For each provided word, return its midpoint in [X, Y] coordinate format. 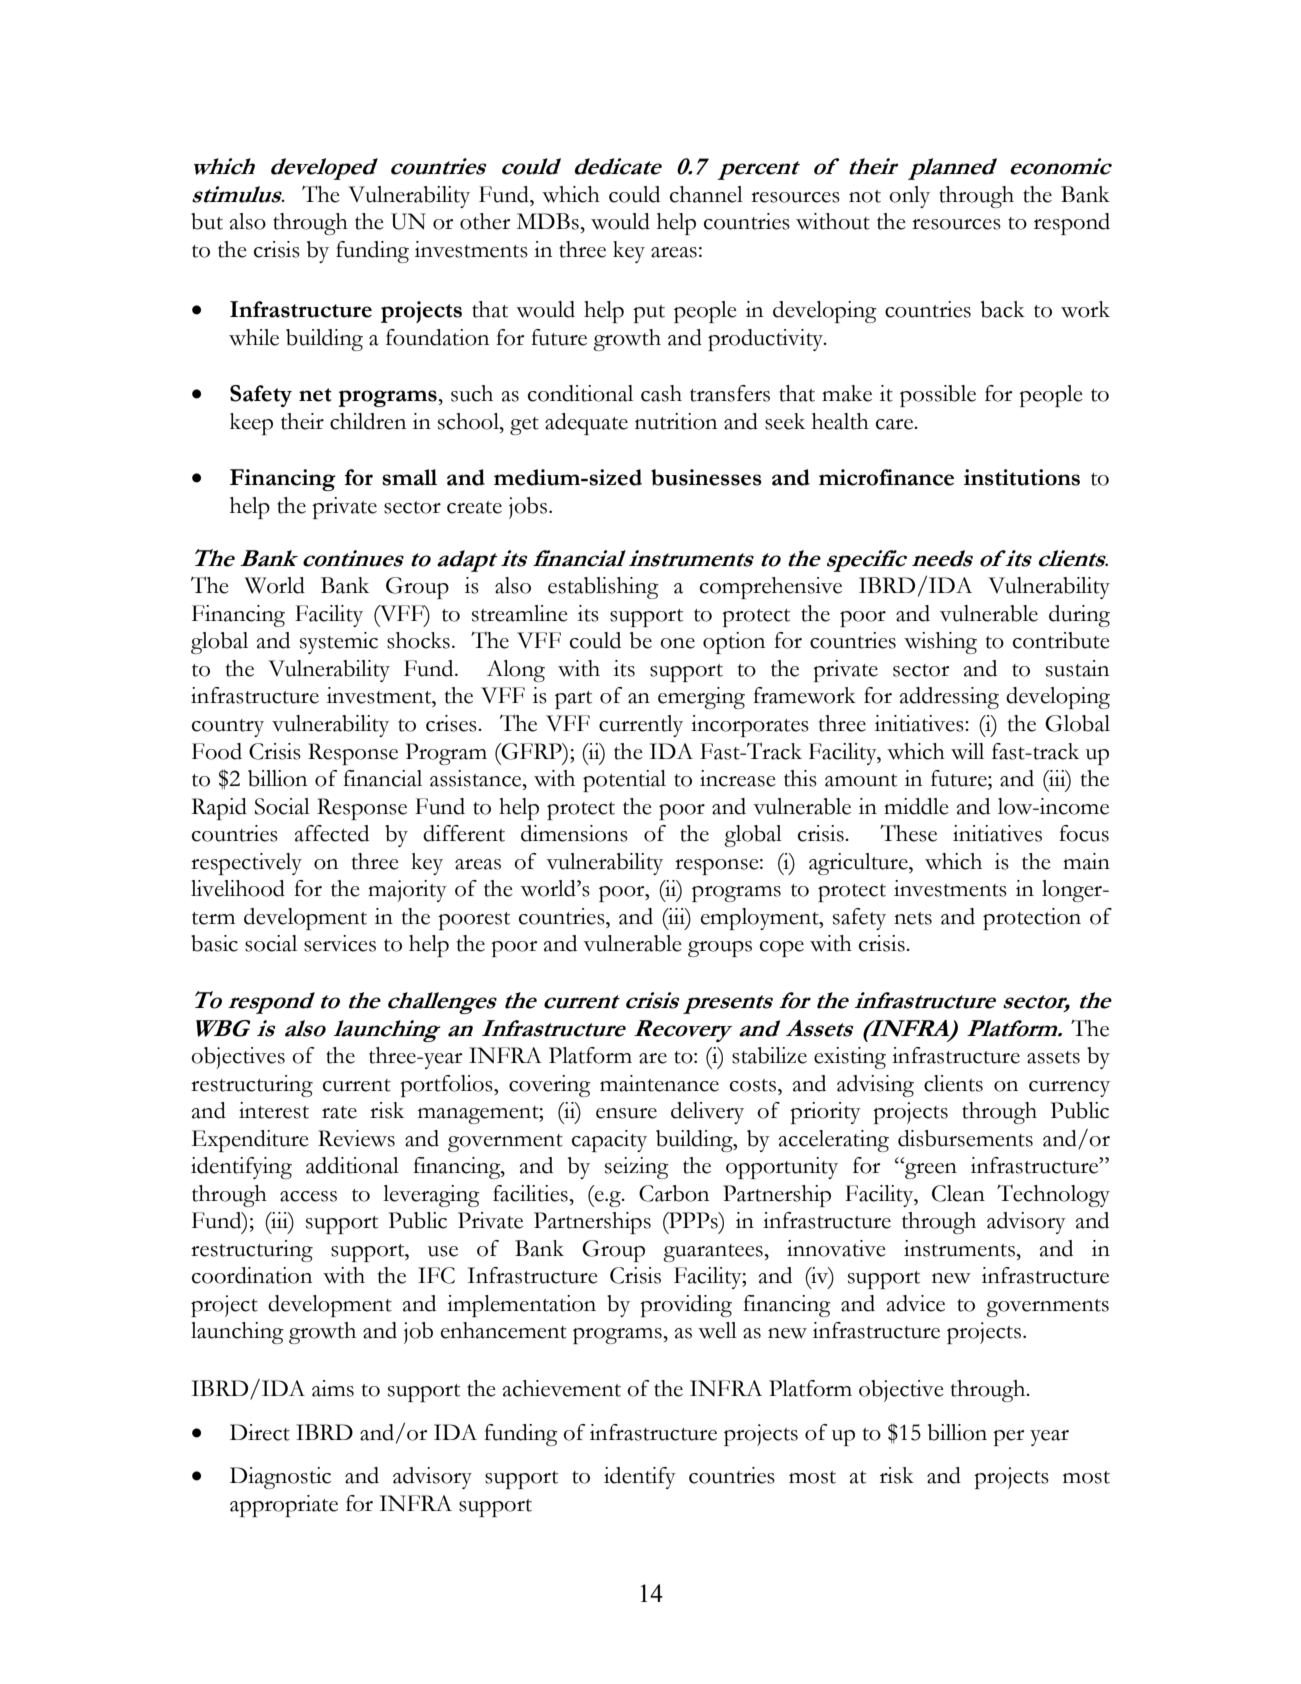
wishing [940, 643]
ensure [626, 1113]
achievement [562, 1388]
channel [706, 194]
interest [274, 1110]
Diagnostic [280, 1478]
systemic [339, 643]
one [677, 643]
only [909, 197]
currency [1069, 1089]
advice [916, 1303]
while [254, 337]
